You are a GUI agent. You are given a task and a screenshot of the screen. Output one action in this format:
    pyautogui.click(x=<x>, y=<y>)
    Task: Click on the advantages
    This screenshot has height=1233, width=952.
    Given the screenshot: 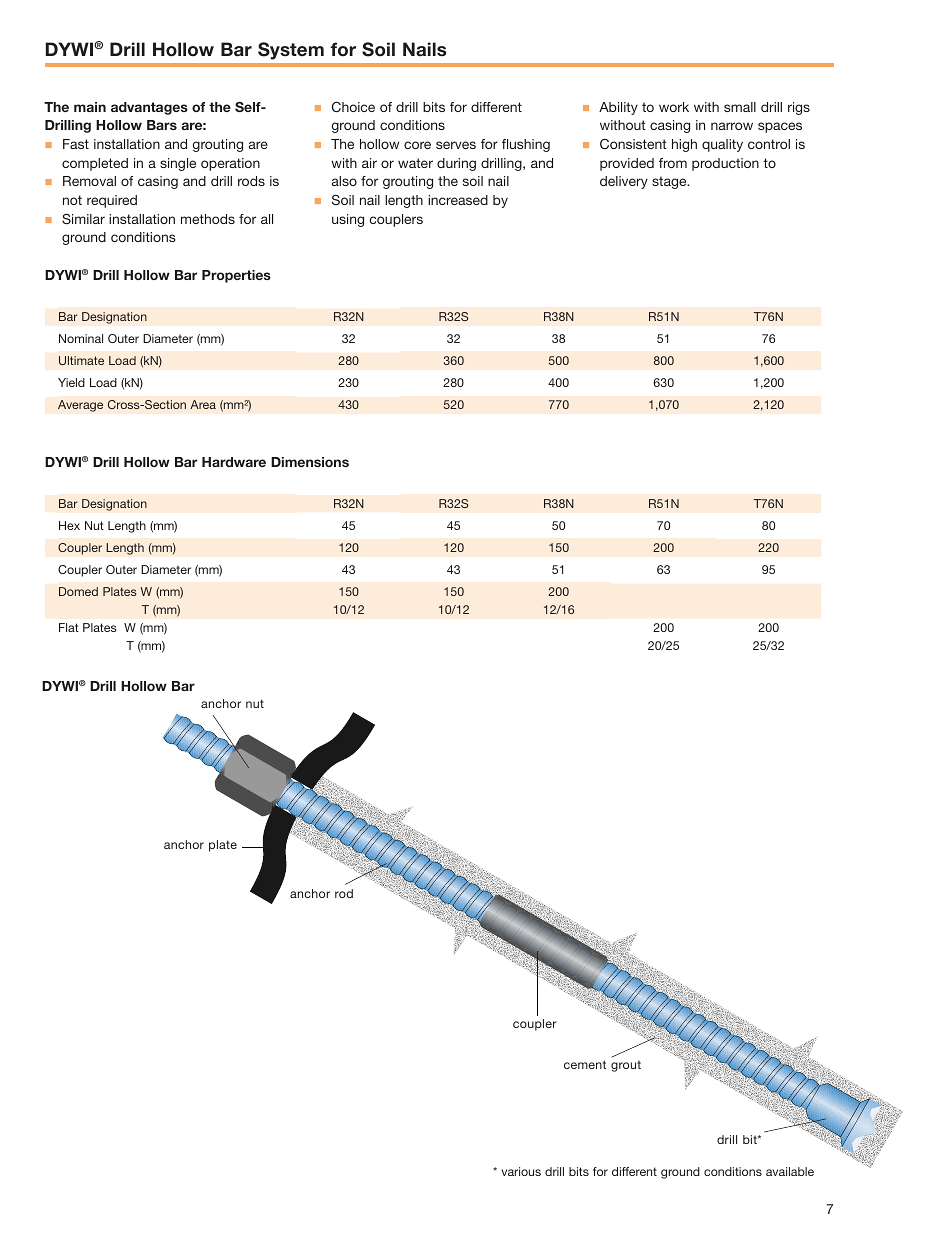 What is the action you would take?
    pyautogui.click(x=149, y=108)
